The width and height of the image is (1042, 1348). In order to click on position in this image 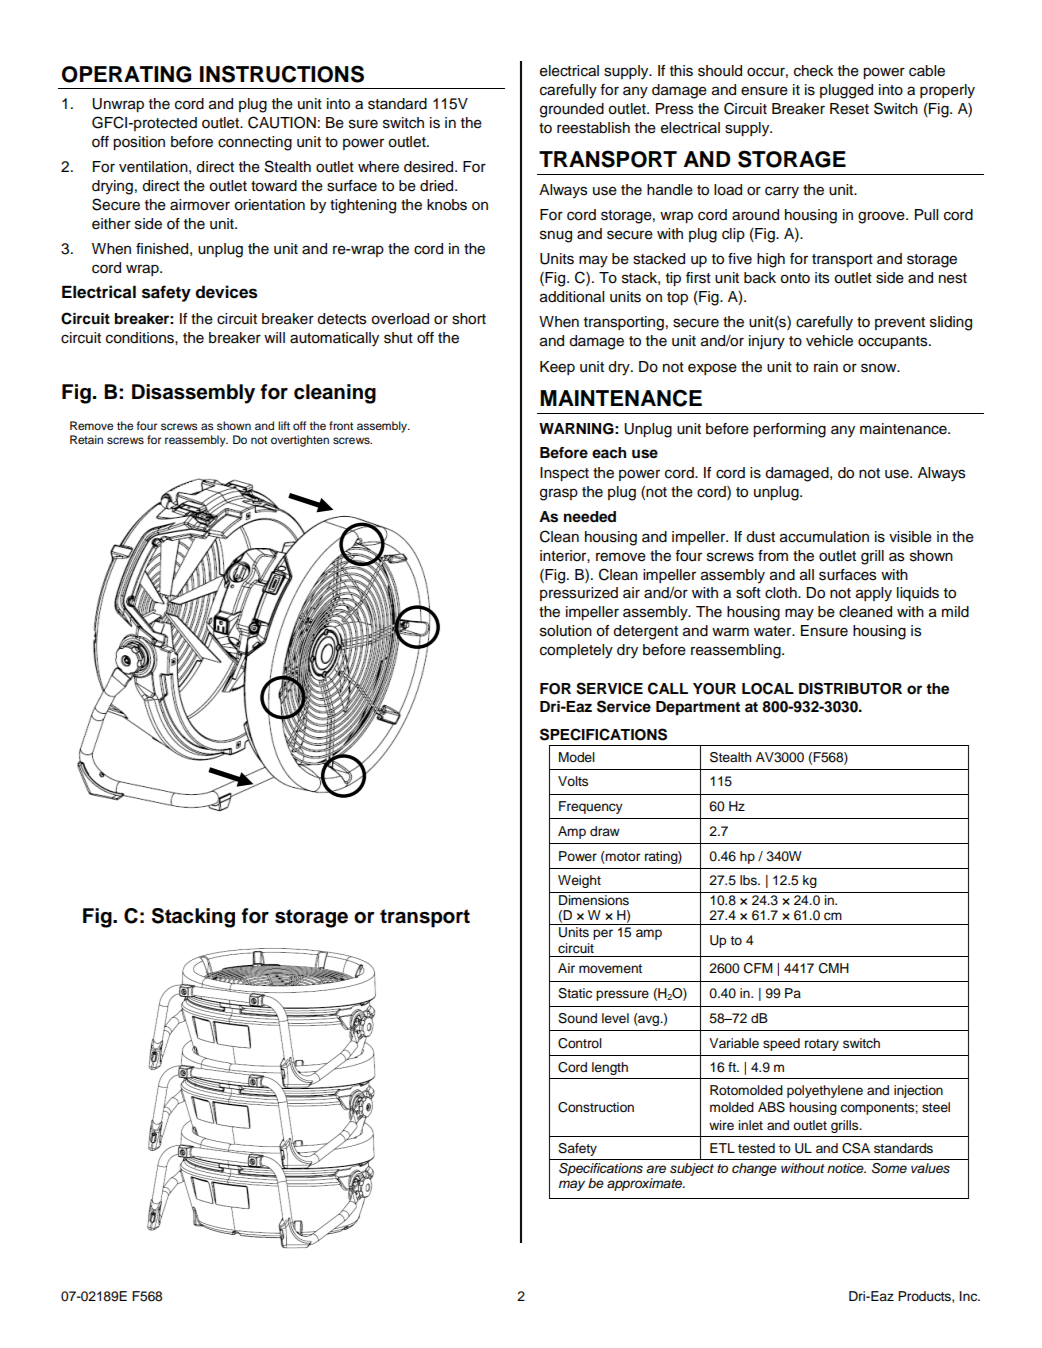, I will do `click(139, 143)`.
